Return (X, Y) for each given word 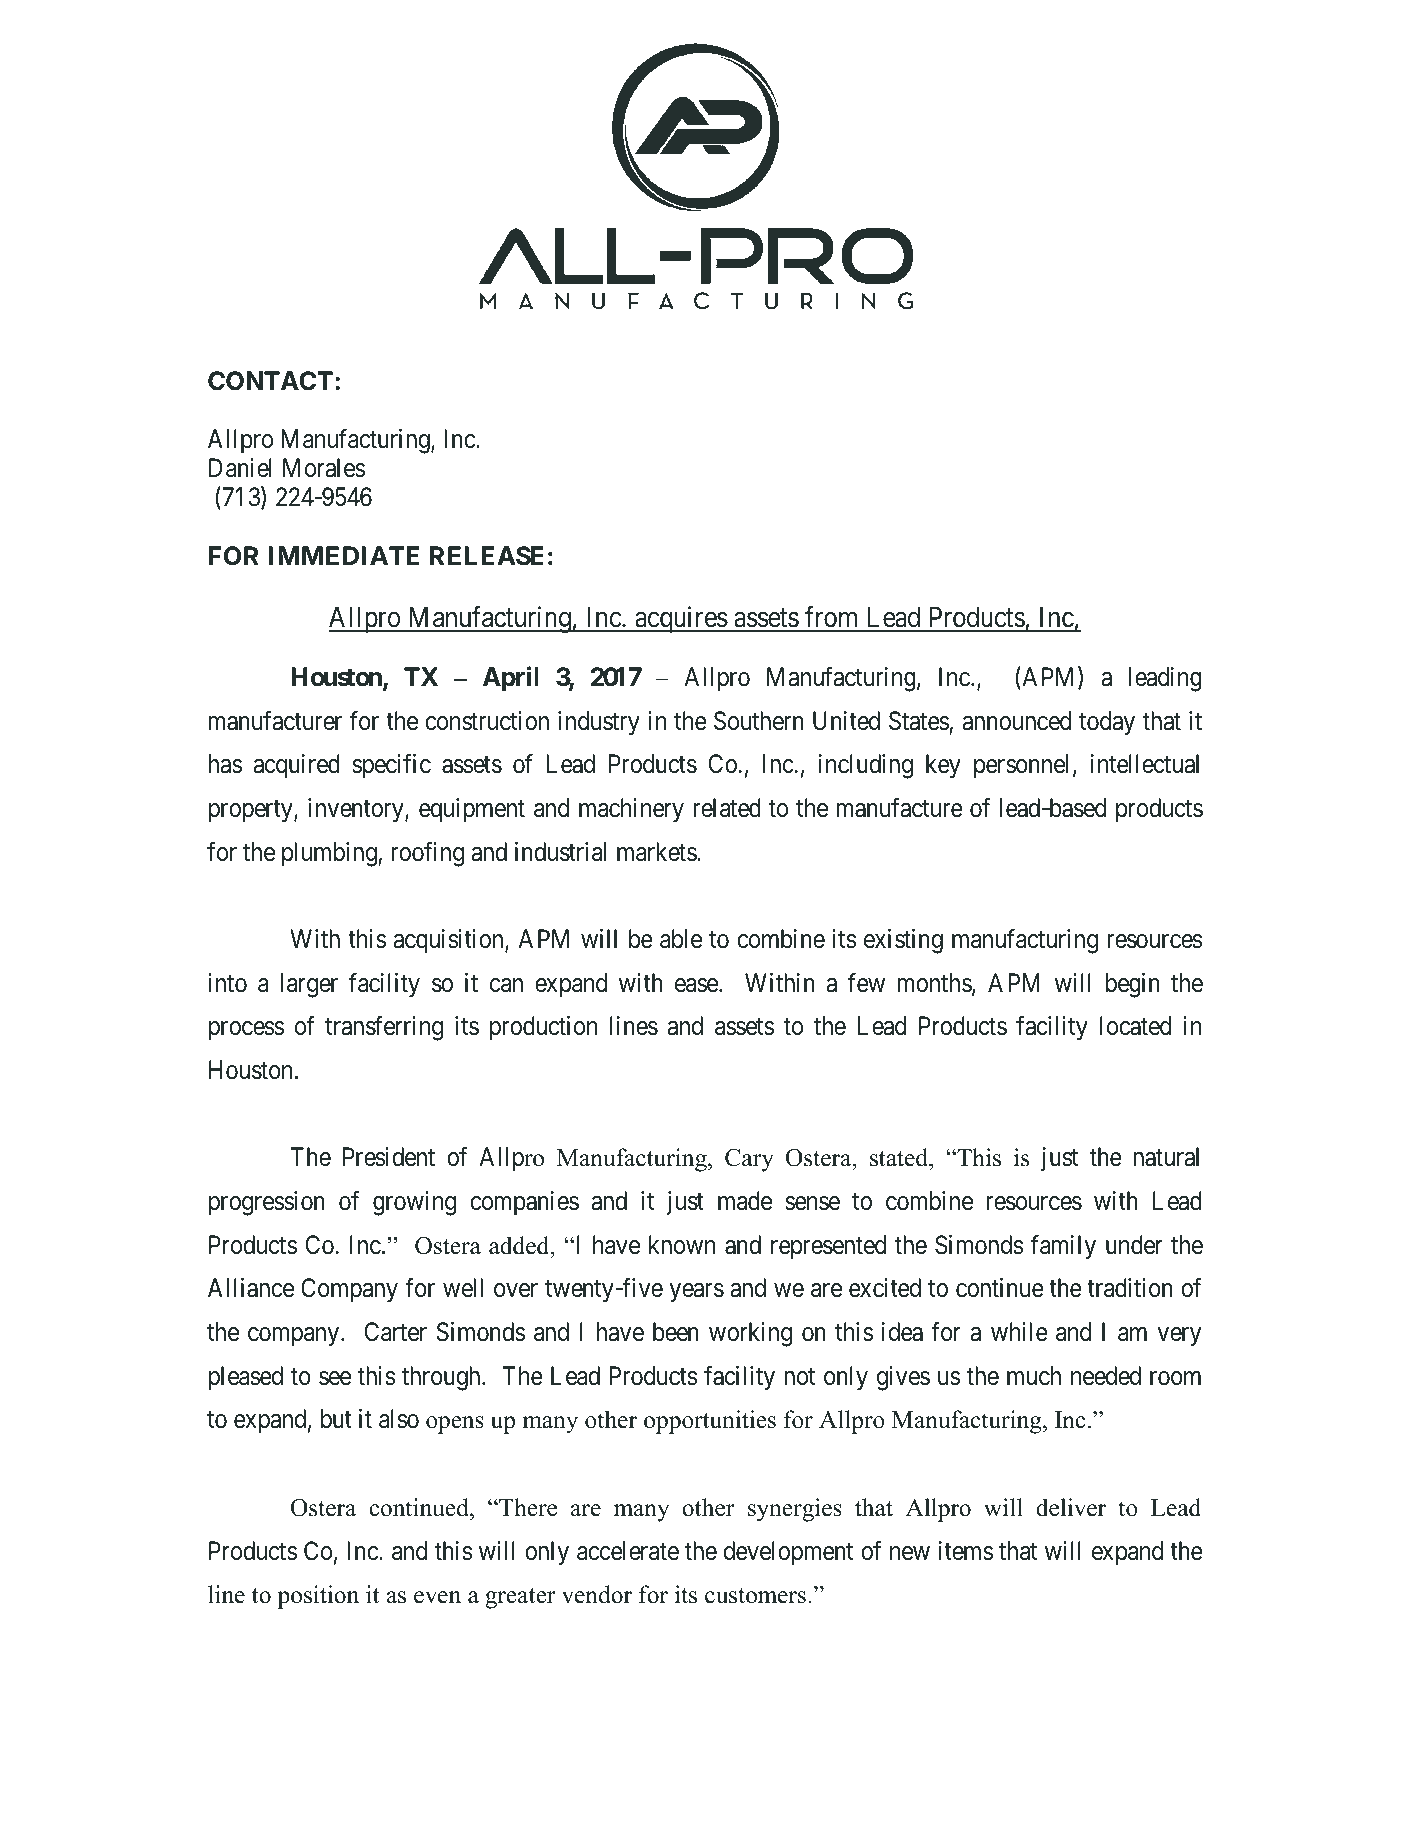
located (1135, 1026)
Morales (324, 468)
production (543, 1028)
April (511, 678)
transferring (384, 1028)
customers (755, 1596)
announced (1017, 721)
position (318, 1597)
